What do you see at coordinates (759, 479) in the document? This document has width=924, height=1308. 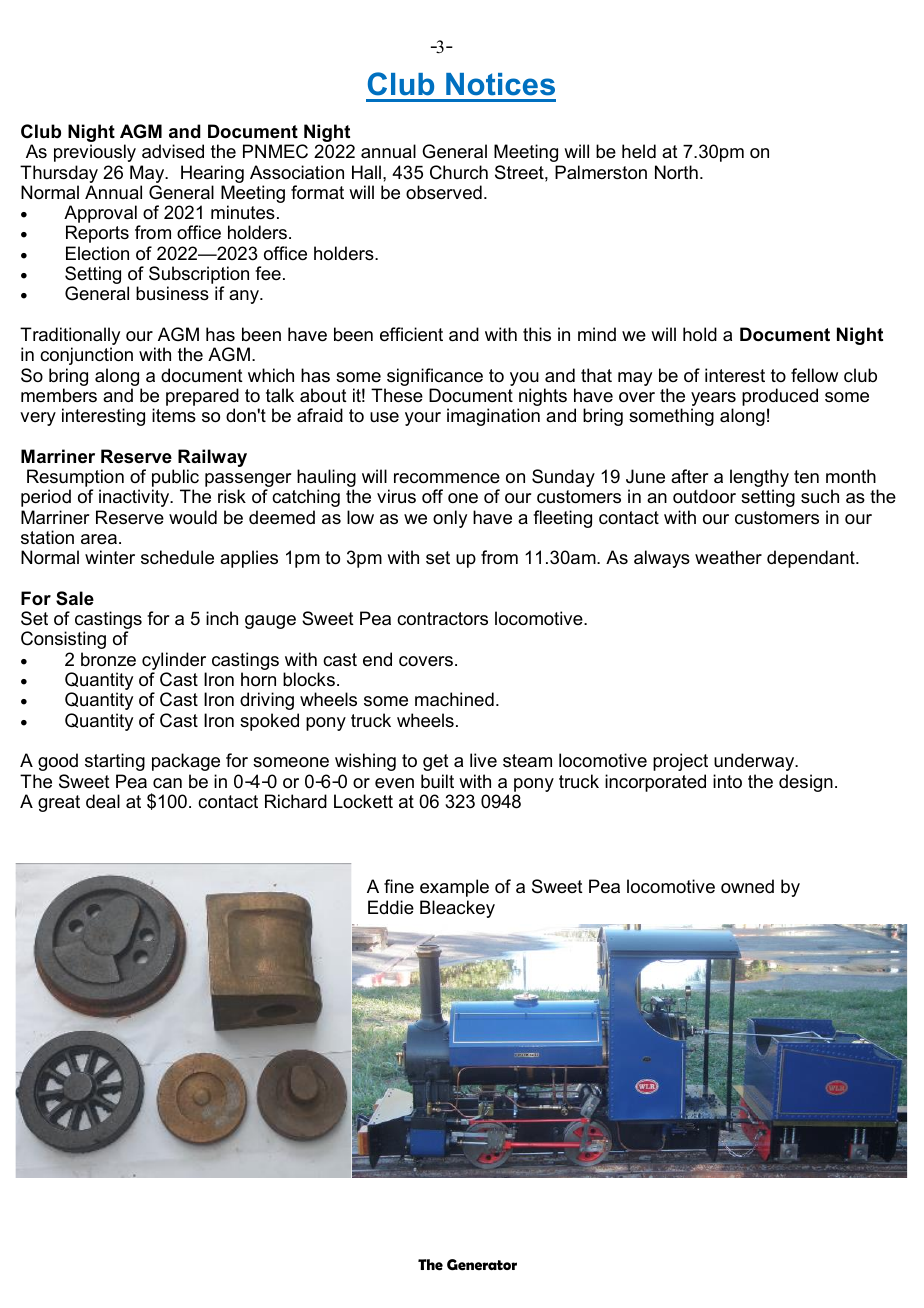 I see `lengthy` at bounding box center [759, 479].
